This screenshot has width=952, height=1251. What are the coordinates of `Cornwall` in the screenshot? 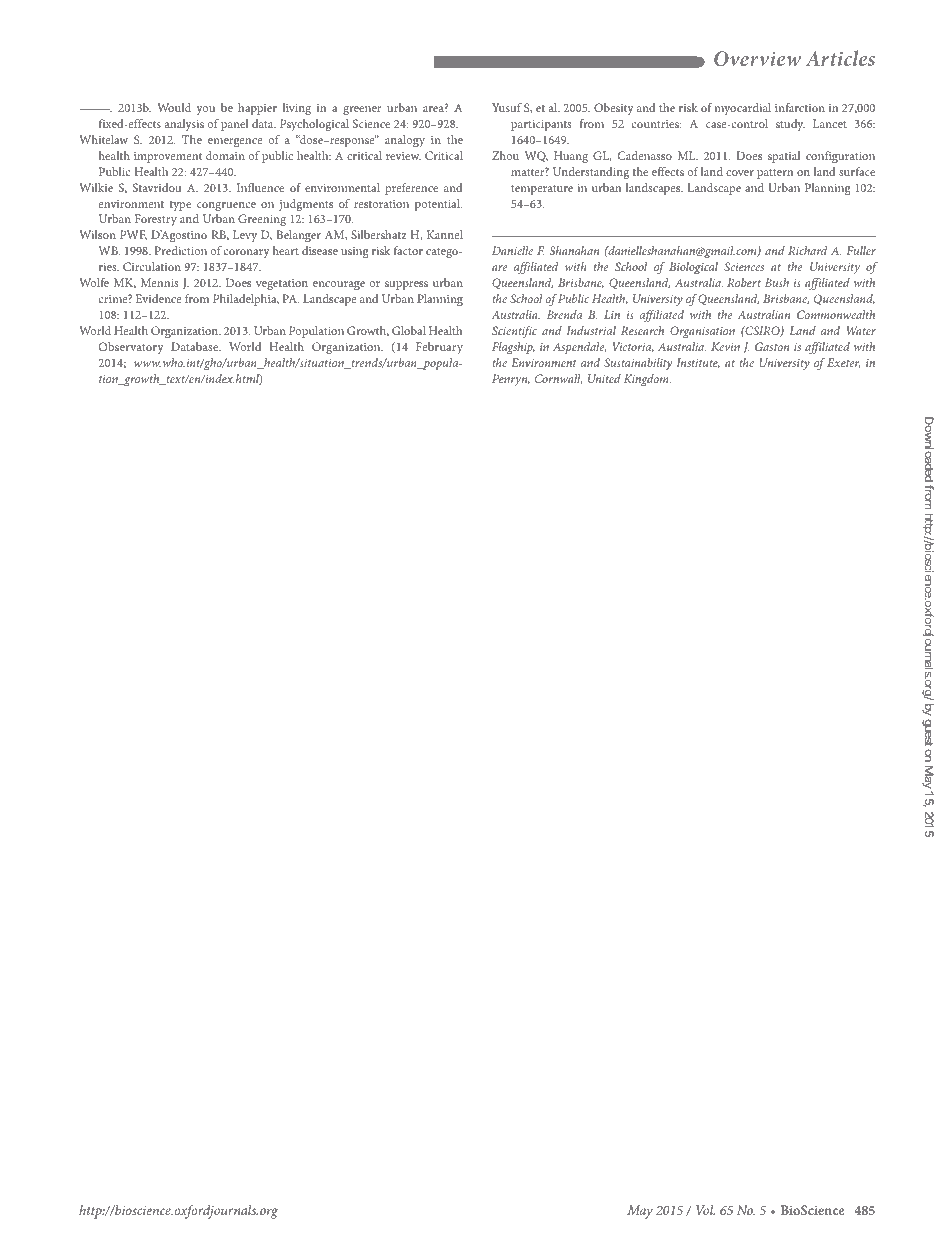 It's located at (558, 379).
